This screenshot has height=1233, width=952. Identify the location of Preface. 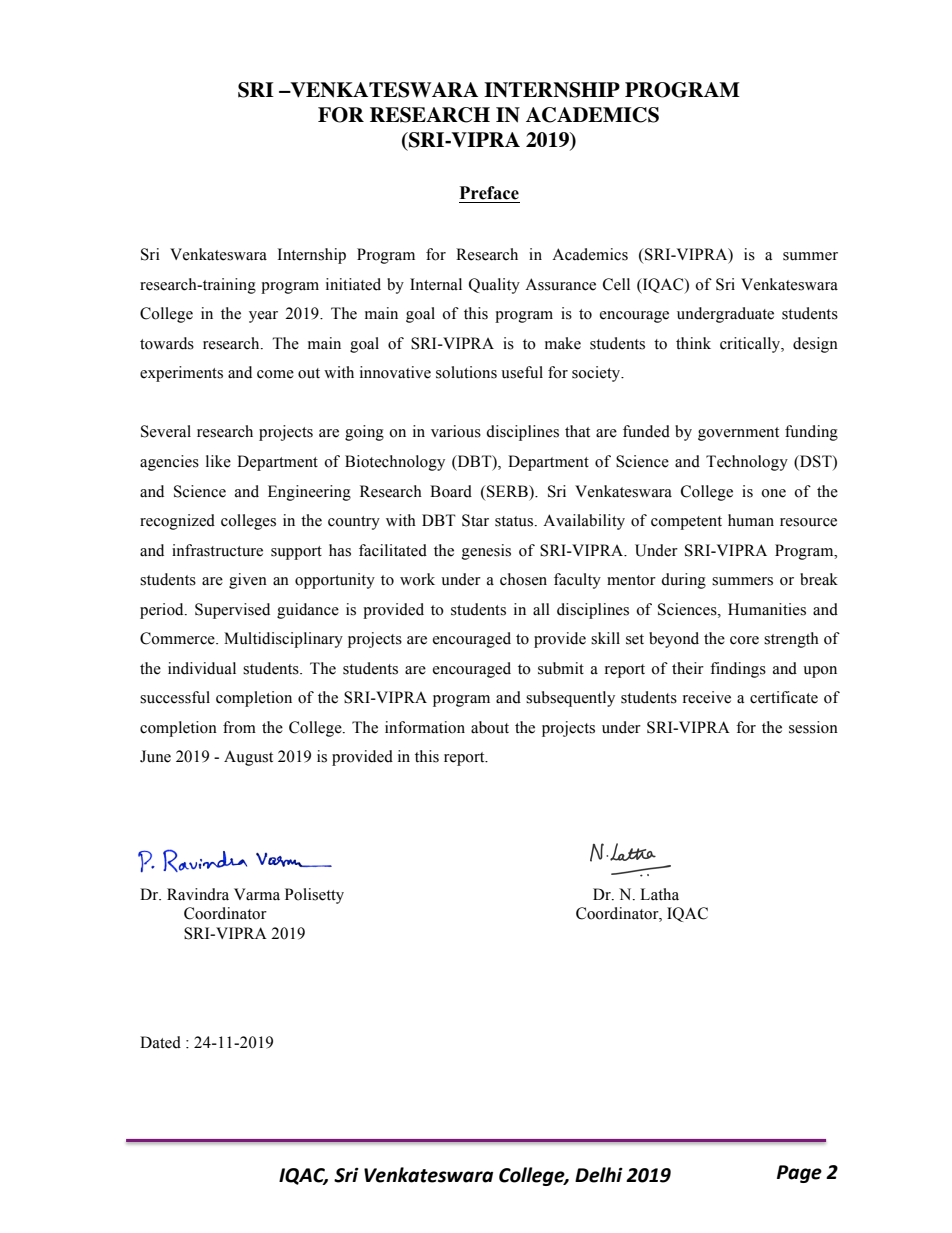
(489, 193).
